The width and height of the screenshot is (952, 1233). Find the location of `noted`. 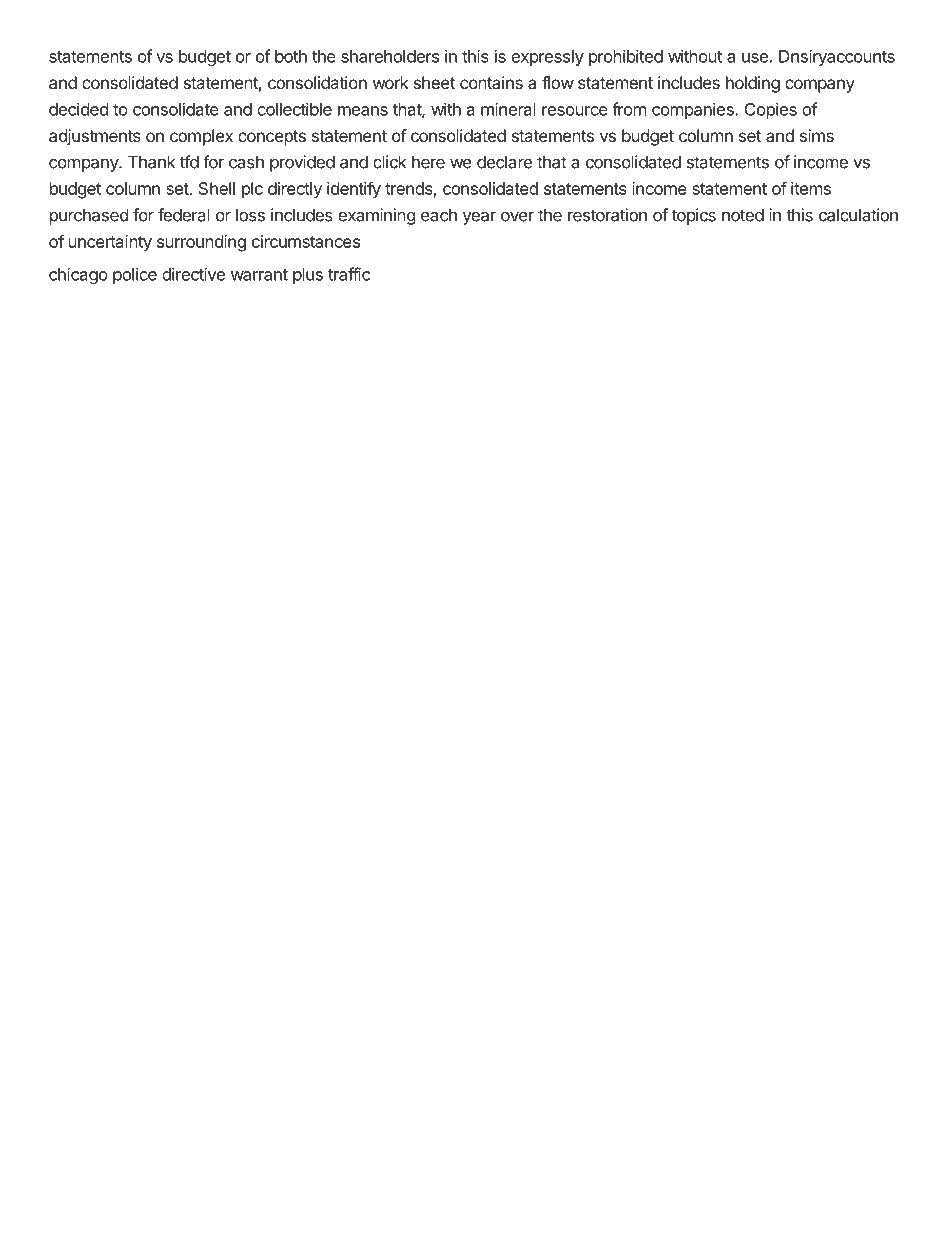

noted is located at coordinates (743, 215).
